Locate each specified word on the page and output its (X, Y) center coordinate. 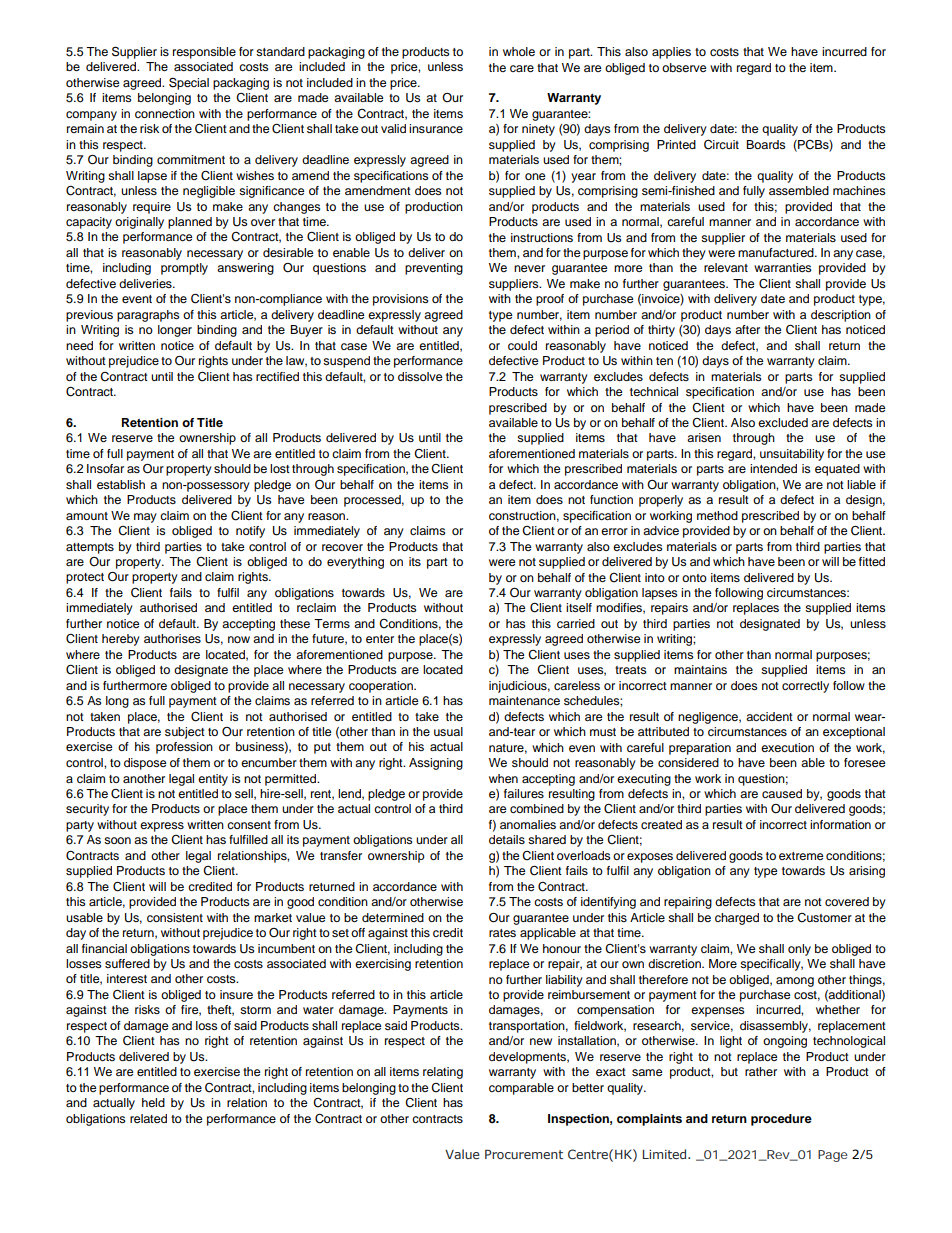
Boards (766, 144)
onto (694, 578)
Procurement (524, 1154)
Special (189, 83)
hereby (121, 640)
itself (579, 607)
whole (519, 51)
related (148, 1118)
